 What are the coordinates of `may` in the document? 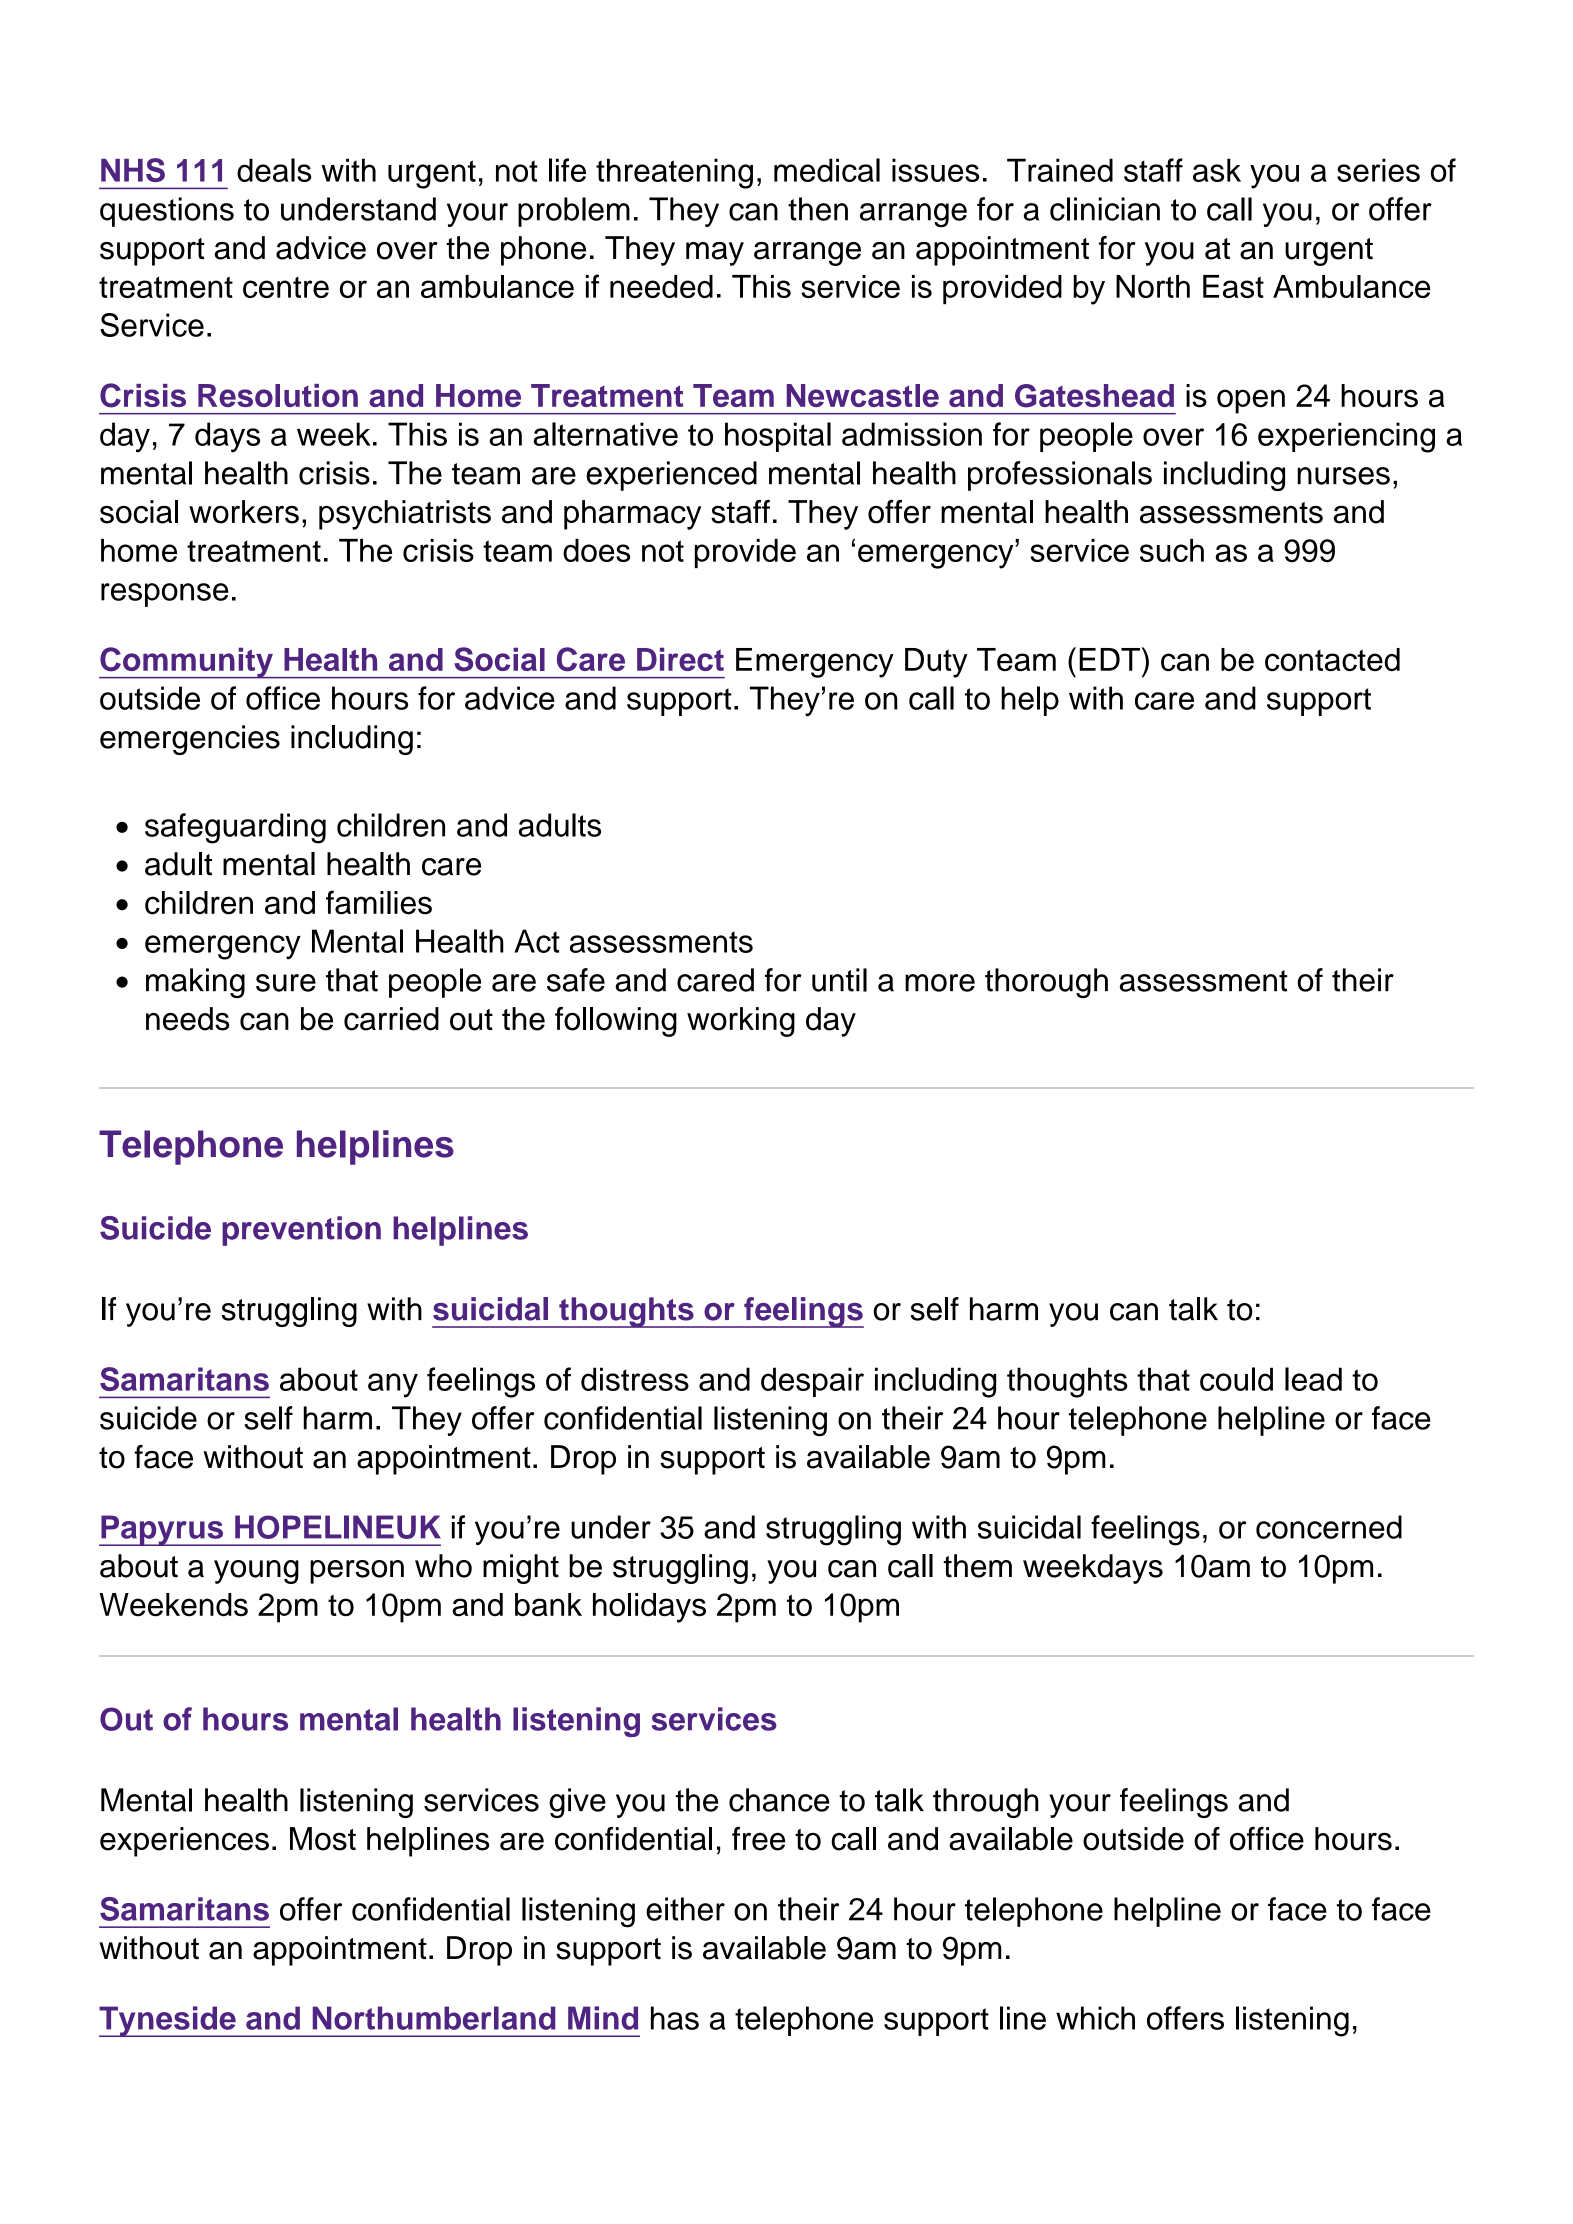 It's located at (715, 254).
